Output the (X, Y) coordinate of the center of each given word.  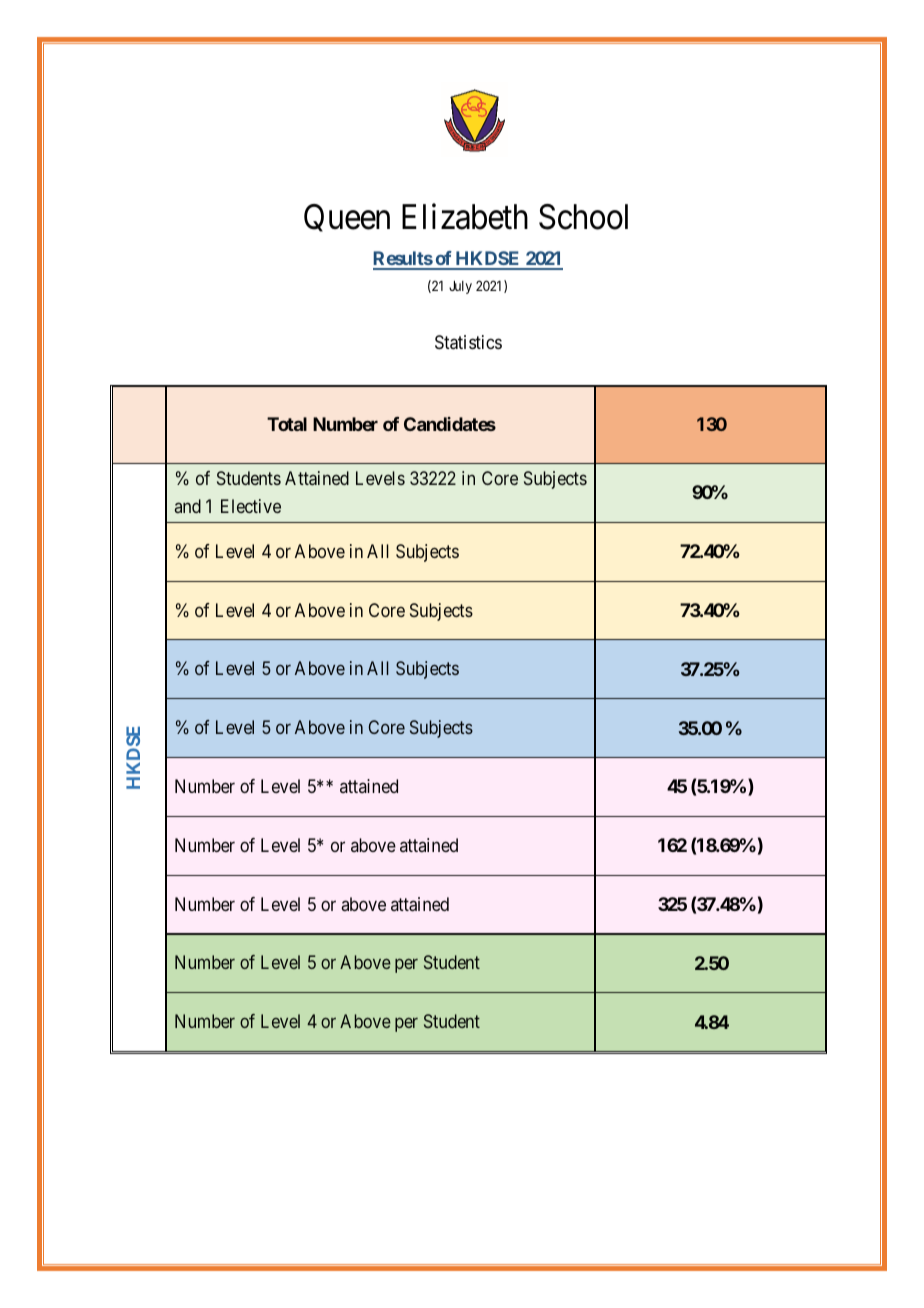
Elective (251, 506)
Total (287, 424)
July (460, 287)
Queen (347, 218)
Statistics (468, 342)
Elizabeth (465, 216)
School (583, 217)
